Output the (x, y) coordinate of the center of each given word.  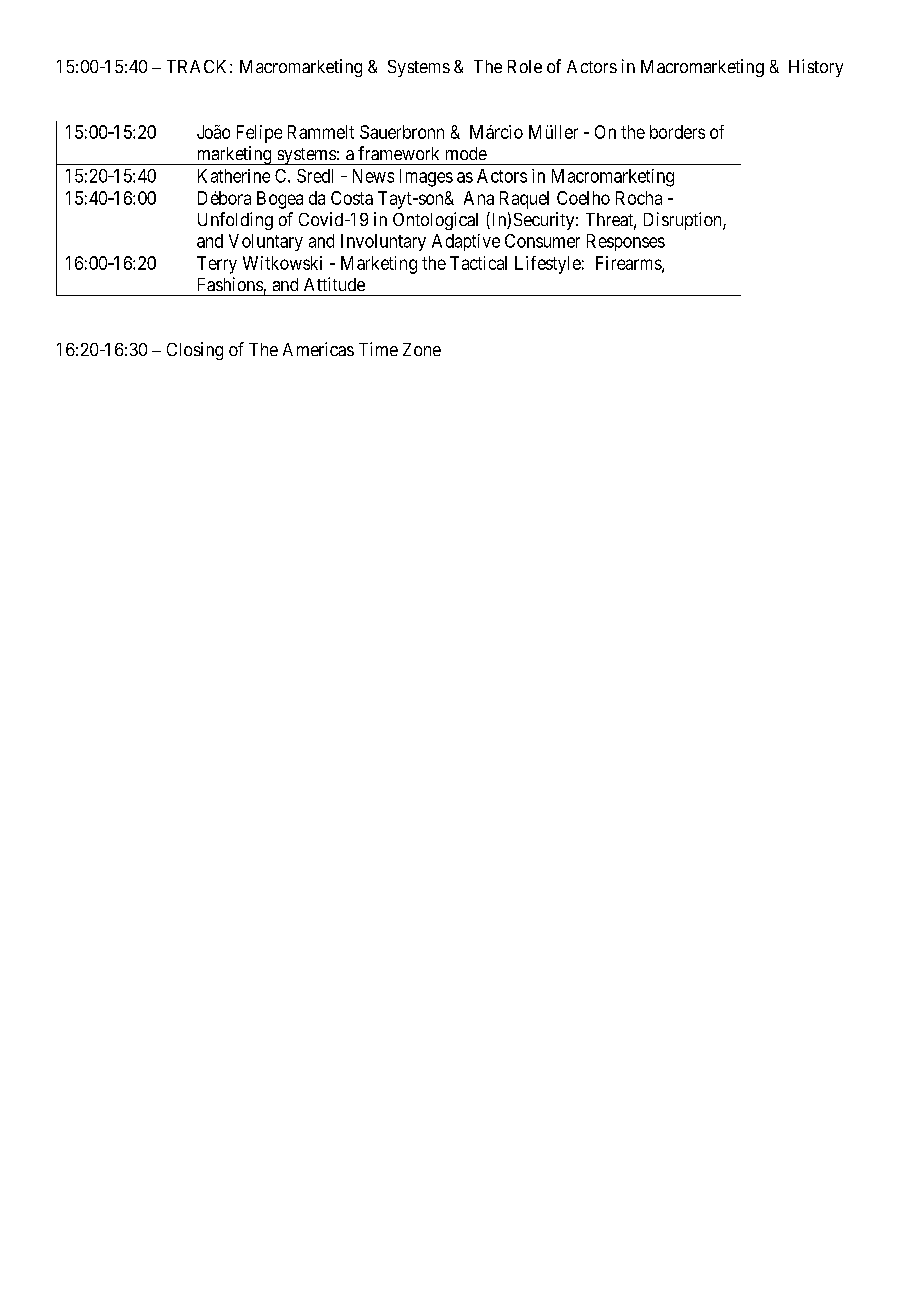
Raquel (524, 200)
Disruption (684, 221)
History (816, 68)
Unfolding (235, 221)
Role (525, 66)
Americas (318, 349)
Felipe (259, 134)
